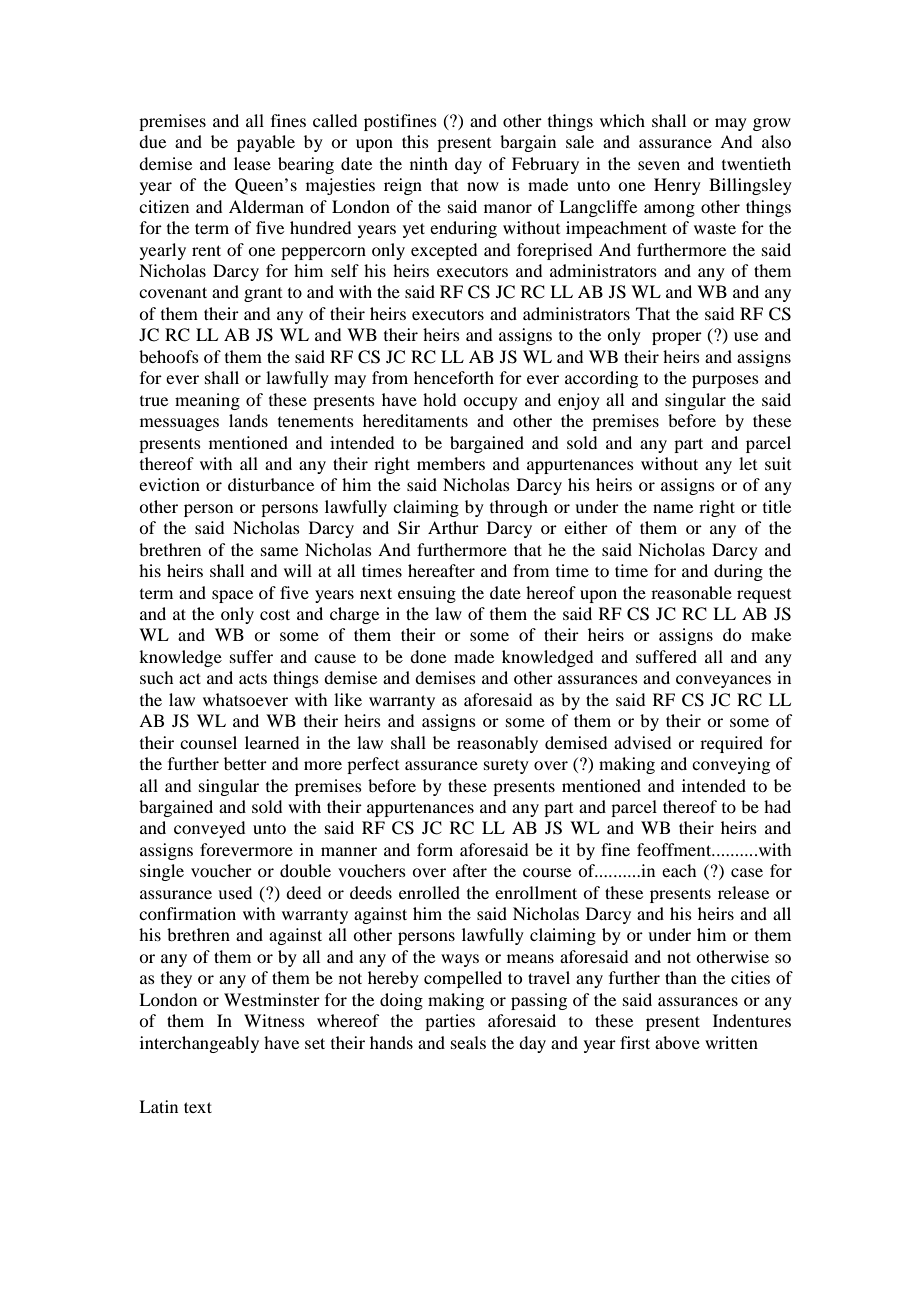 The image size is (924, 1308). I want to click on seals, so click(468, 1042).
